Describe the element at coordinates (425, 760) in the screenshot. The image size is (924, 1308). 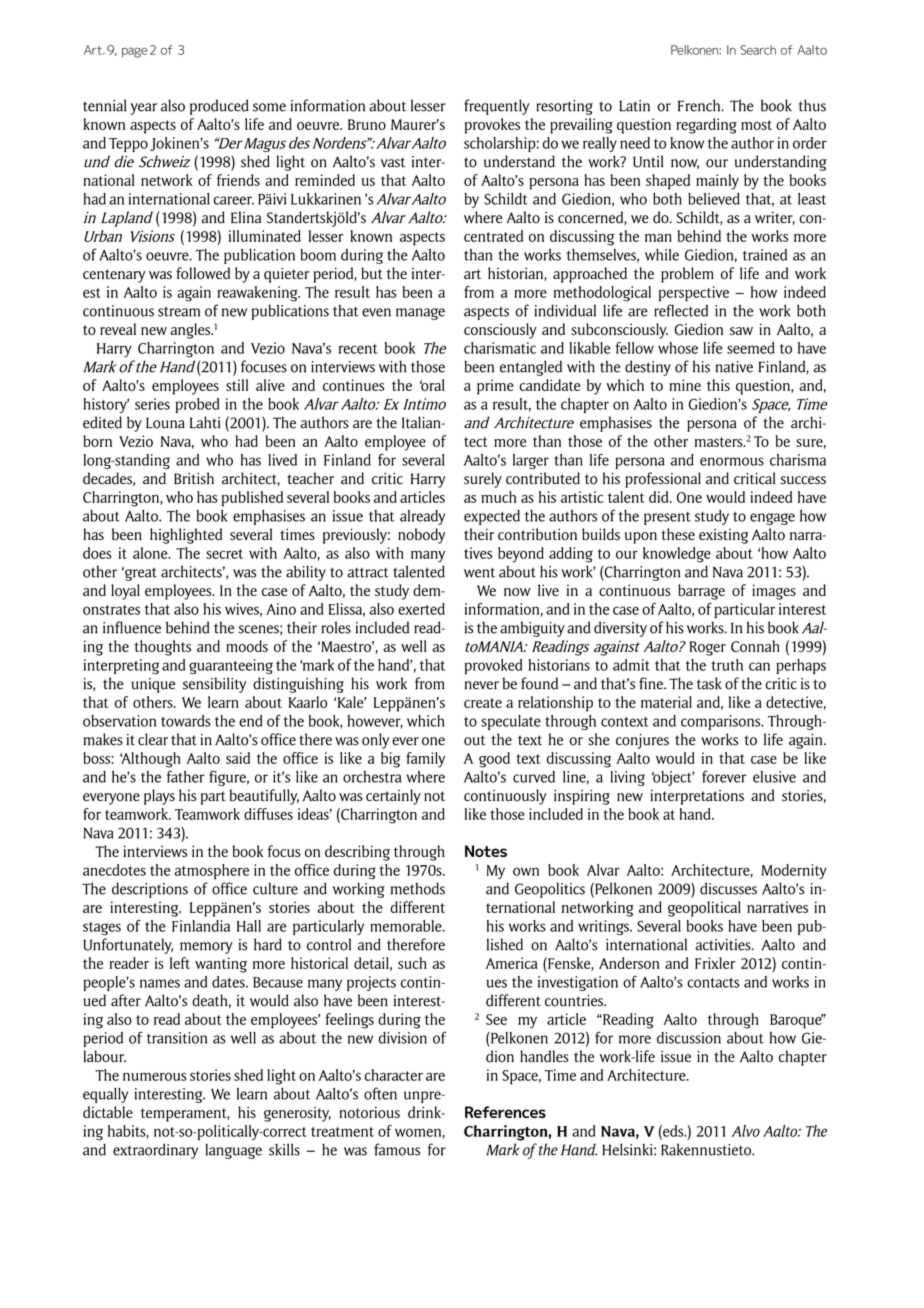
I see `family` at that location.
